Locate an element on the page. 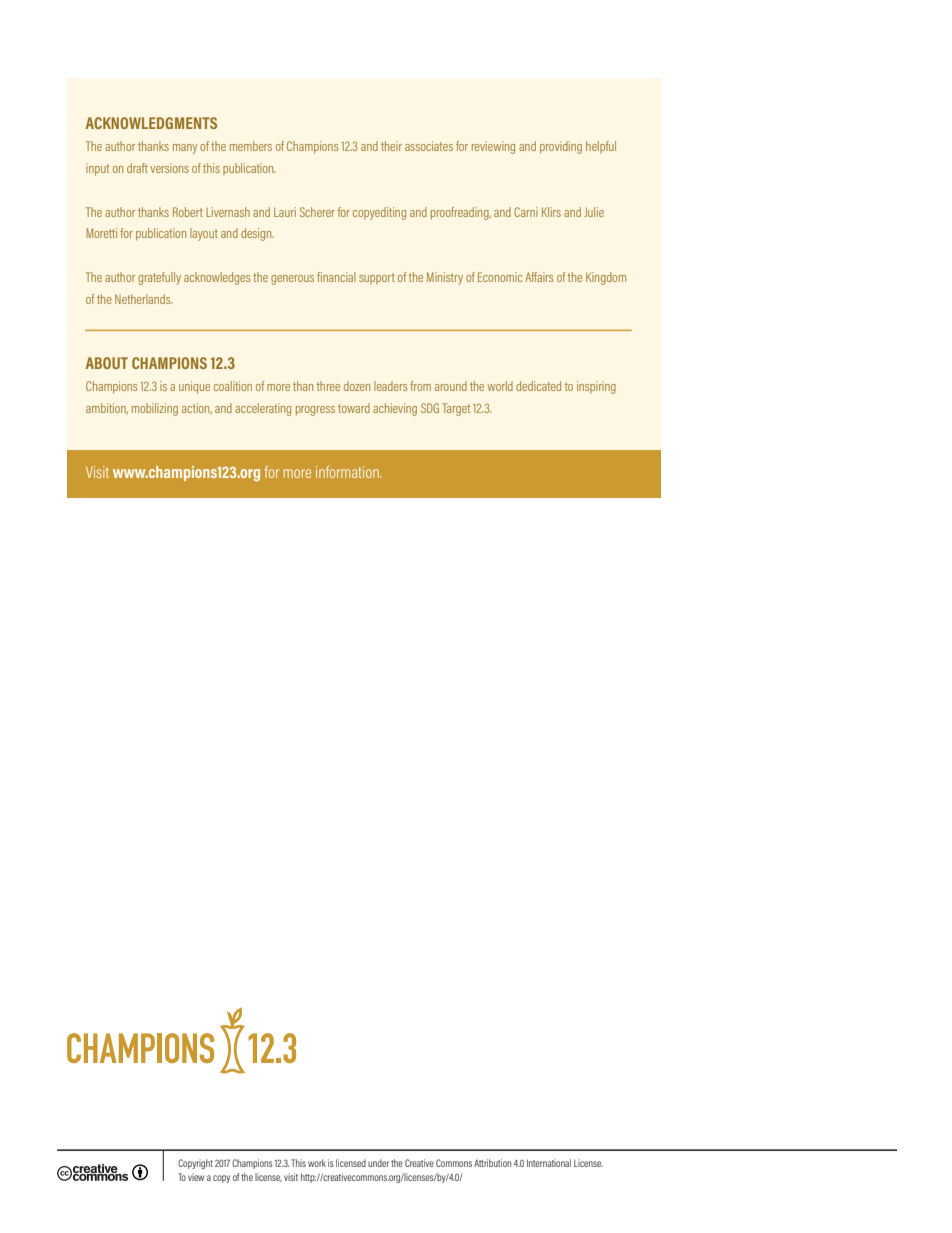 This page has height=1233, width=952. versions is located at coordinates (169, 168).
